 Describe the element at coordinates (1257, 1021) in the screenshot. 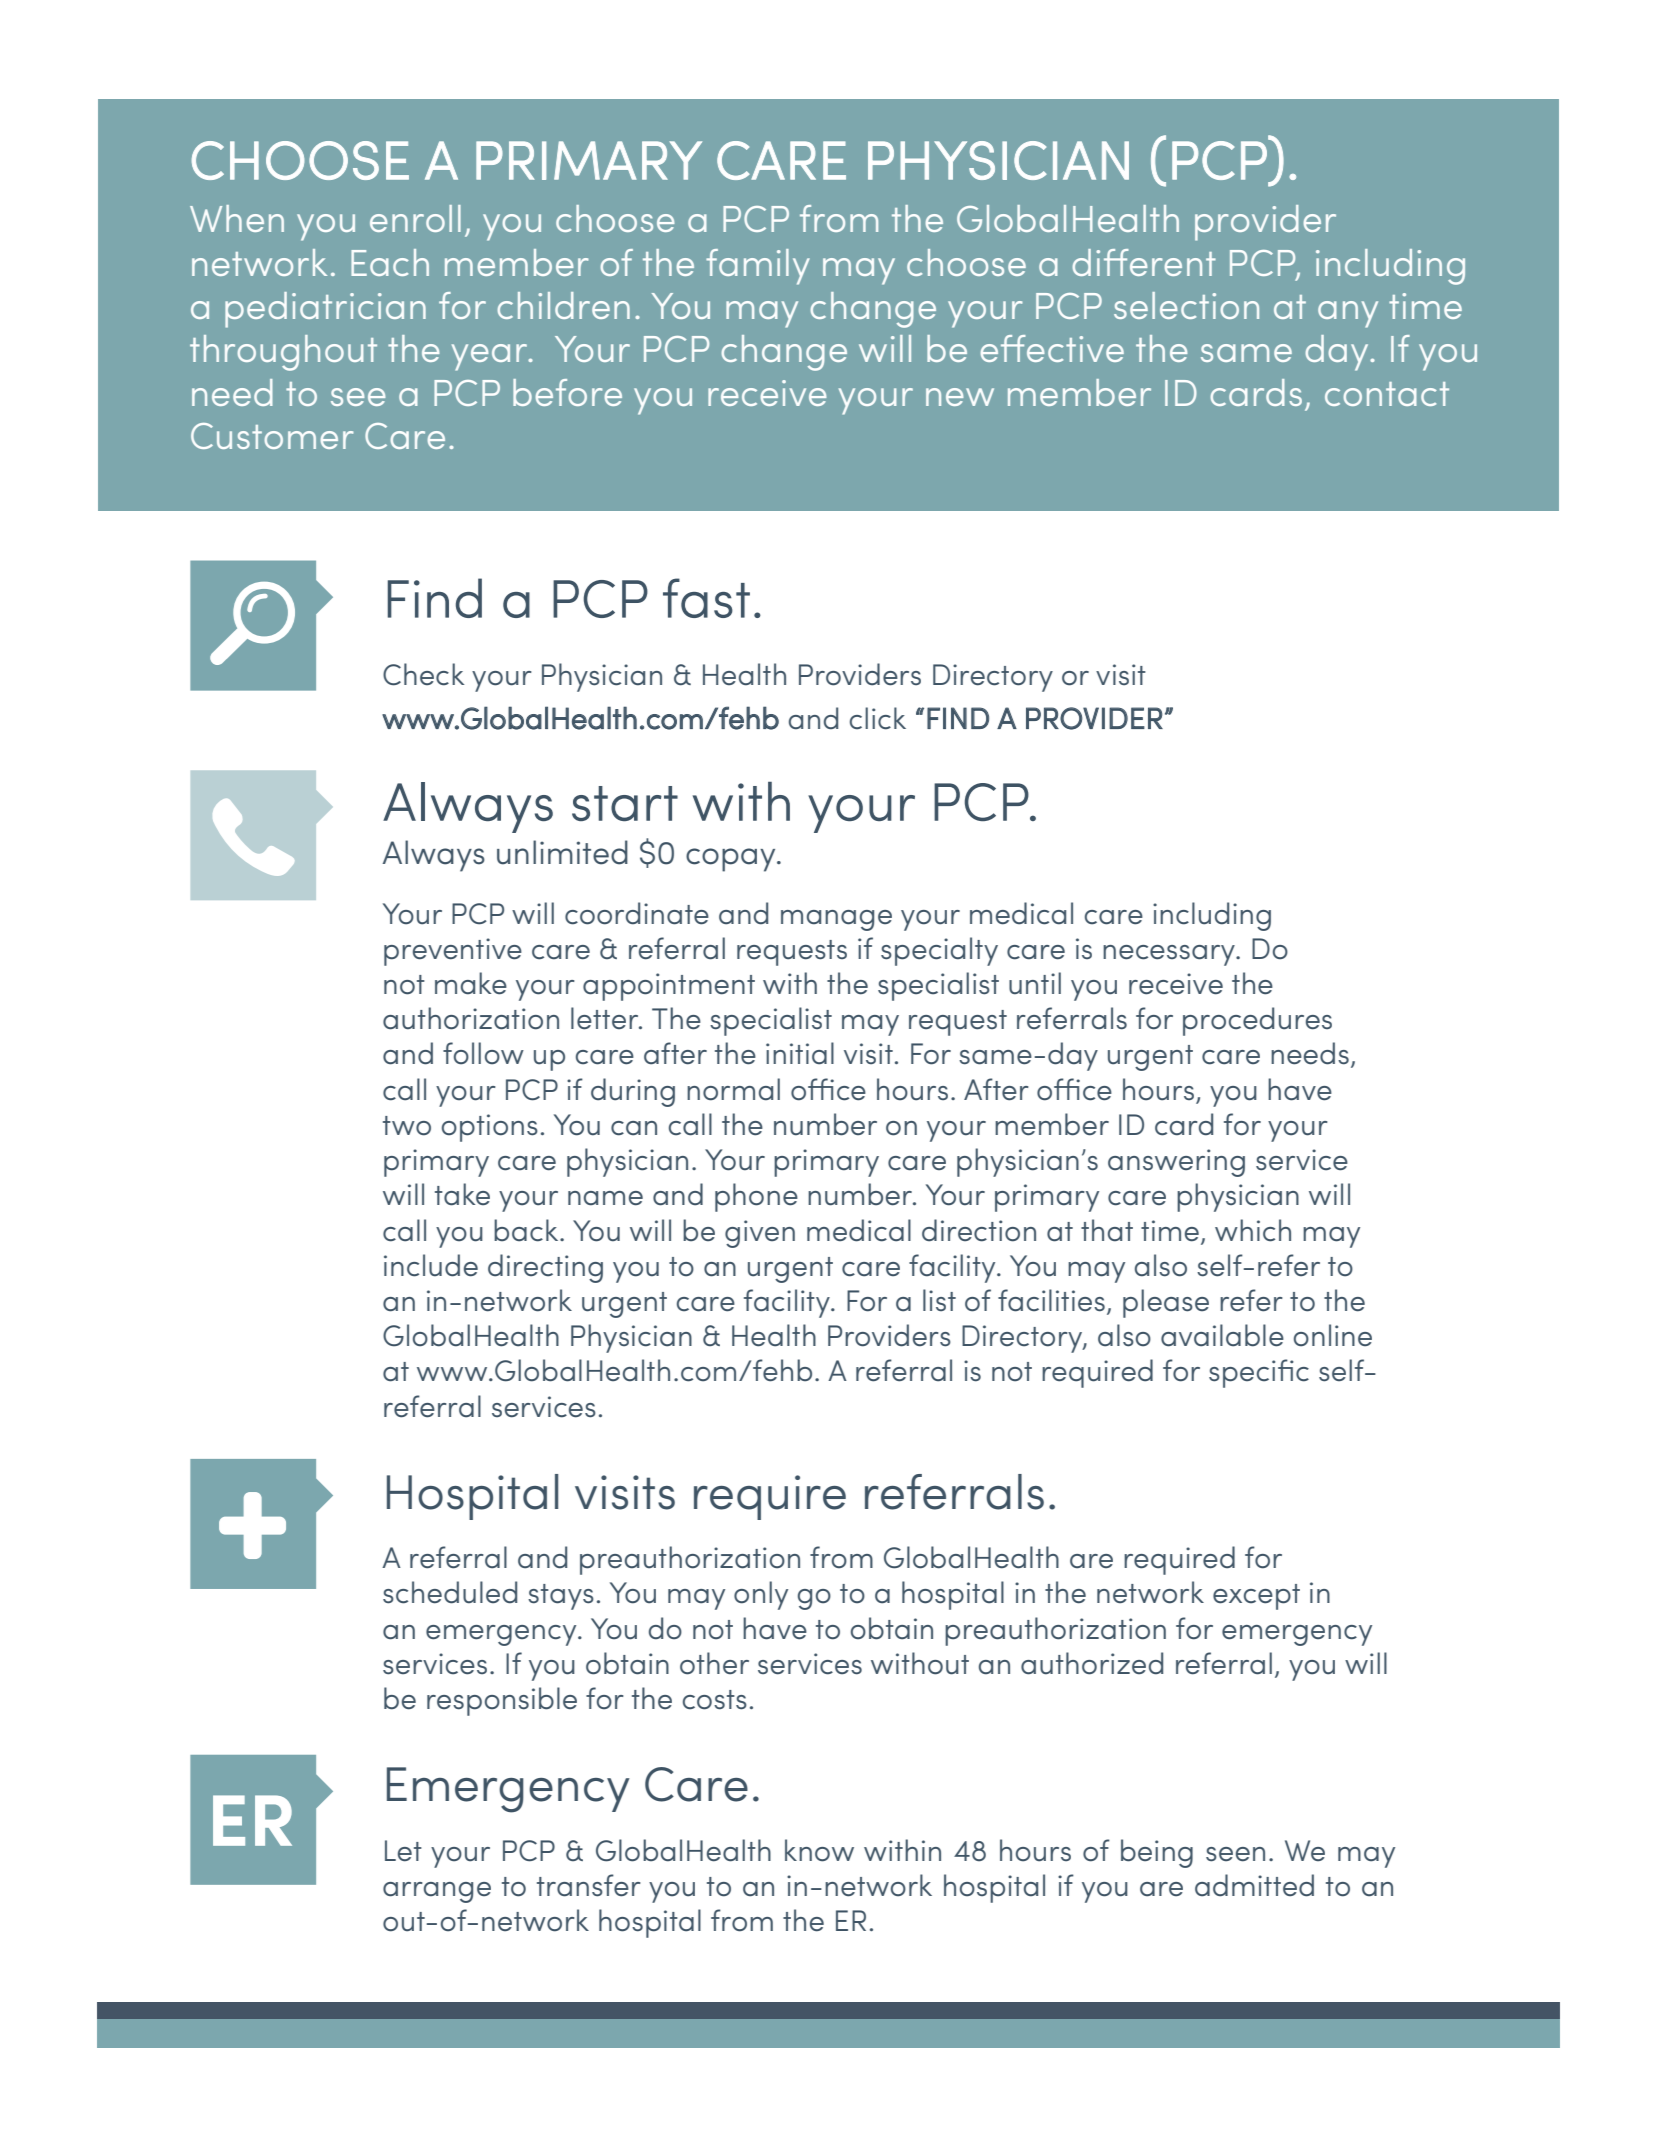

I see `procedures` at that location.
